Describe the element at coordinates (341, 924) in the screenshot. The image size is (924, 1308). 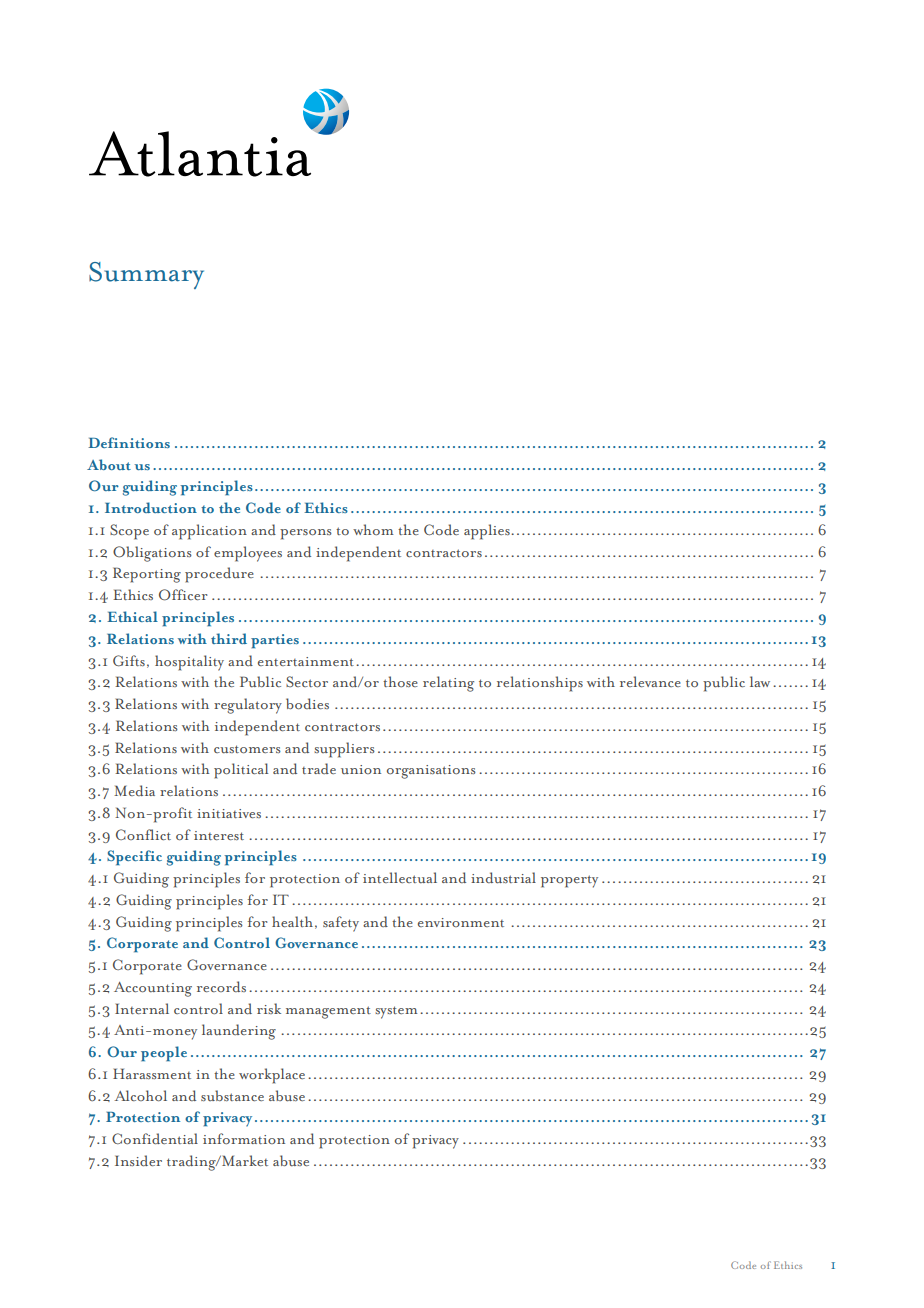
I see `safety` at that location.
